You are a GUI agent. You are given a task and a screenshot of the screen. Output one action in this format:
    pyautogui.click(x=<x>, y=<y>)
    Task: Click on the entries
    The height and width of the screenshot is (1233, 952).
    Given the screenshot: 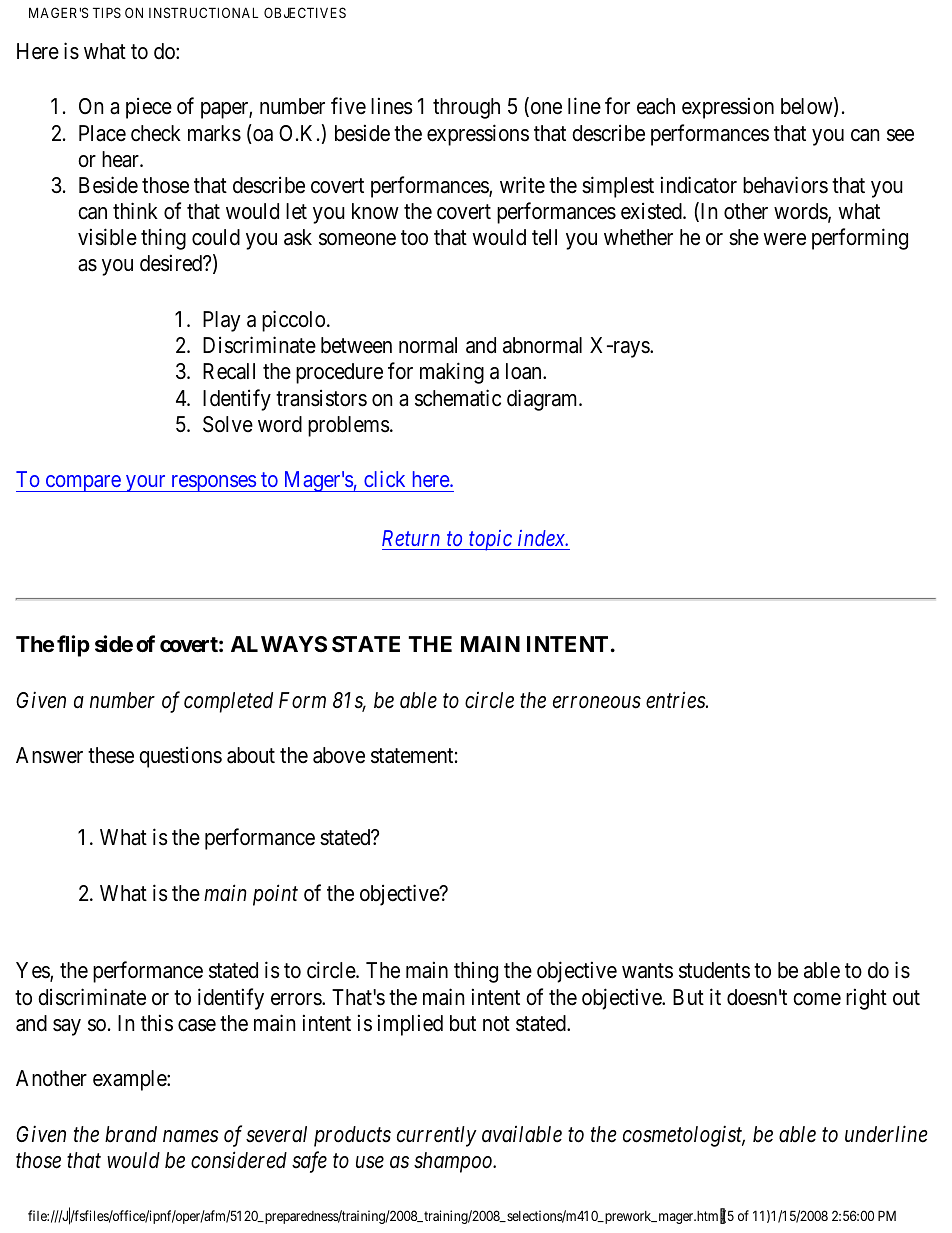 What is the action you would take?
    pyautogui.click(x=676, y=700)
